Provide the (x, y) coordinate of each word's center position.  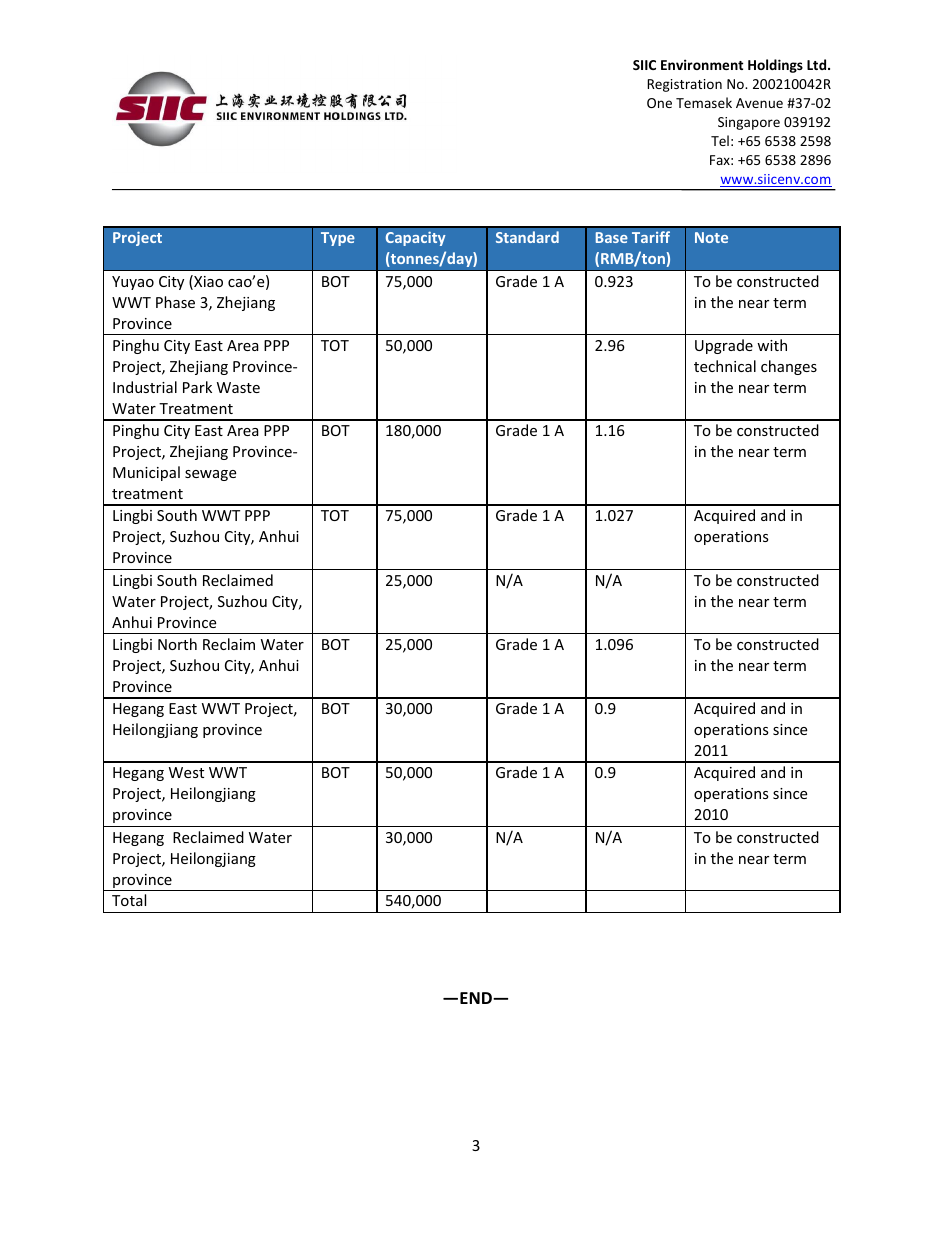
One (659, 103)
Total (129, 900)
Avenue (759, 103)
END (477, 998)
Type (338, 239)
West (186, 772)
